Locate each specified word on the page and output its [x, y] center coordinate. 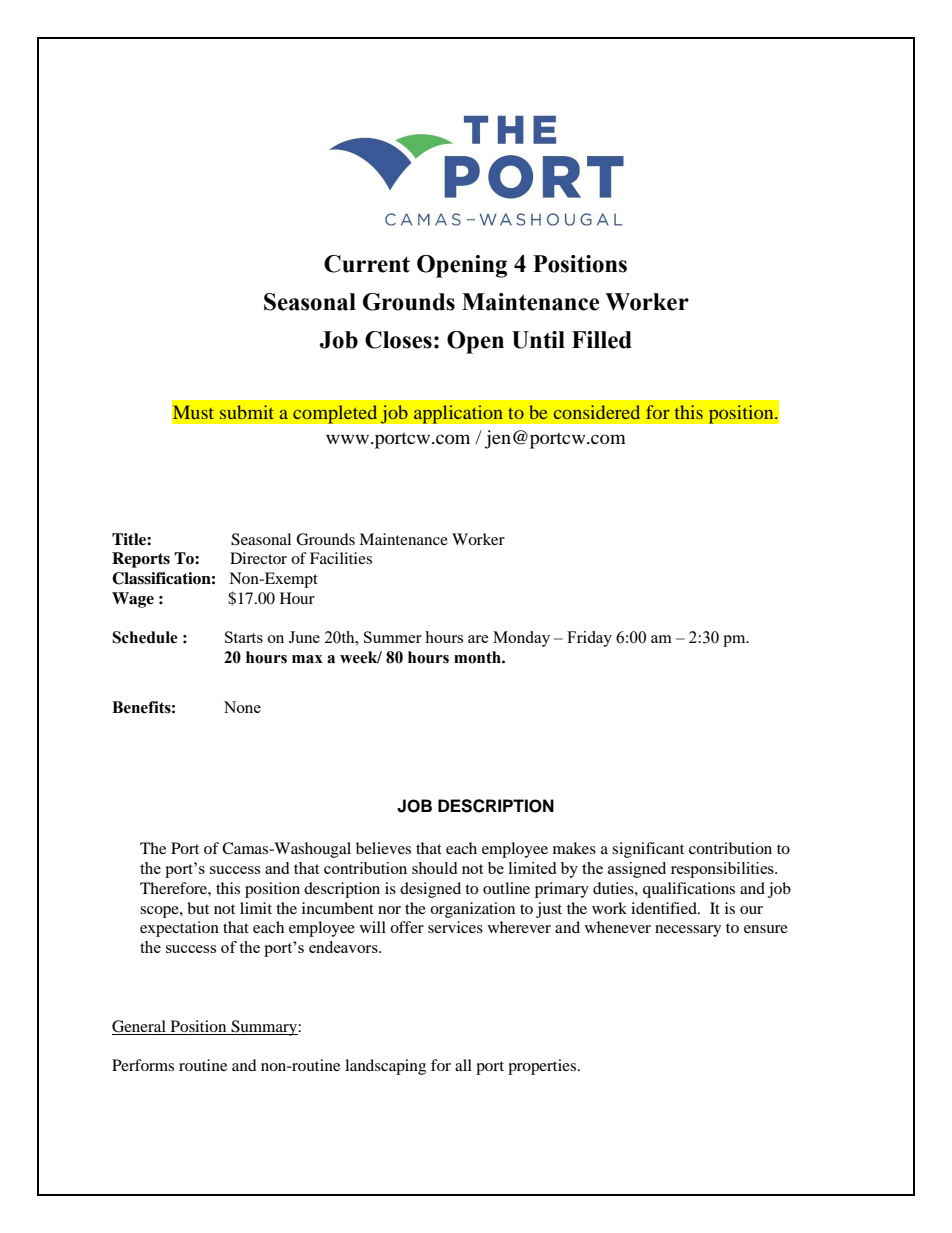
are [478, 639]
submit [247, 412]
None [242, 707]
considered [597, 412]
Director [258, 558]
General [139, 1026]
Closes [398, 340]
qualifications [689, 890]
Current [367, 264]
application [458, 414]
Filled [602, 340]
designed [430, 890]
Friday [589, 639]
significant [648, 850]
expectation [179, 929]
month [478, 657]
